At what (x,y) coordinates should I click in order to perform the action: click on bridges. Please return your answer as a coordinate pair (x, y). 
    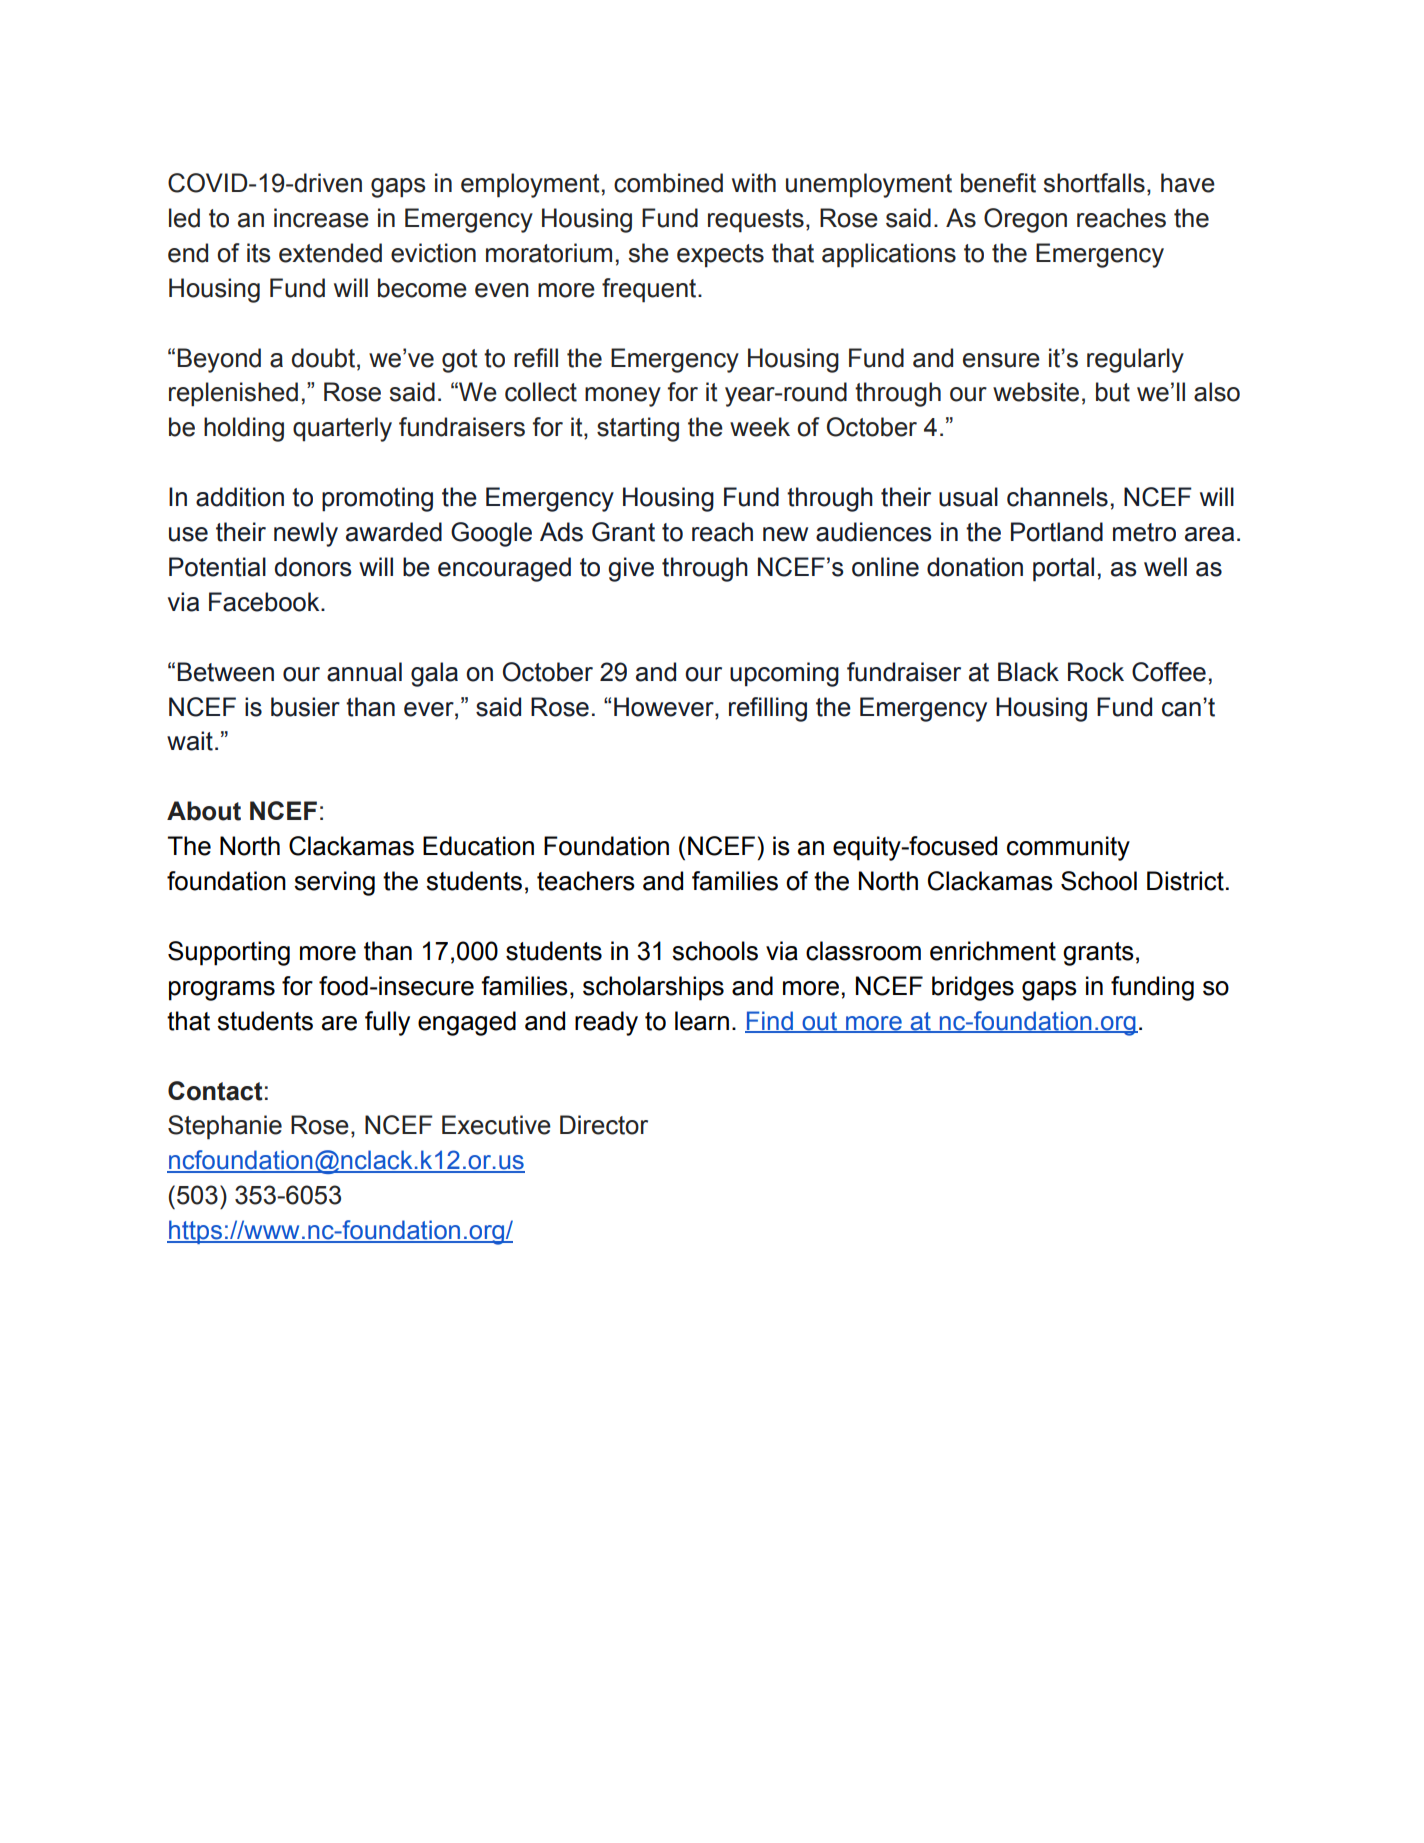
    Looking at the image, I should click on (973, 988).
